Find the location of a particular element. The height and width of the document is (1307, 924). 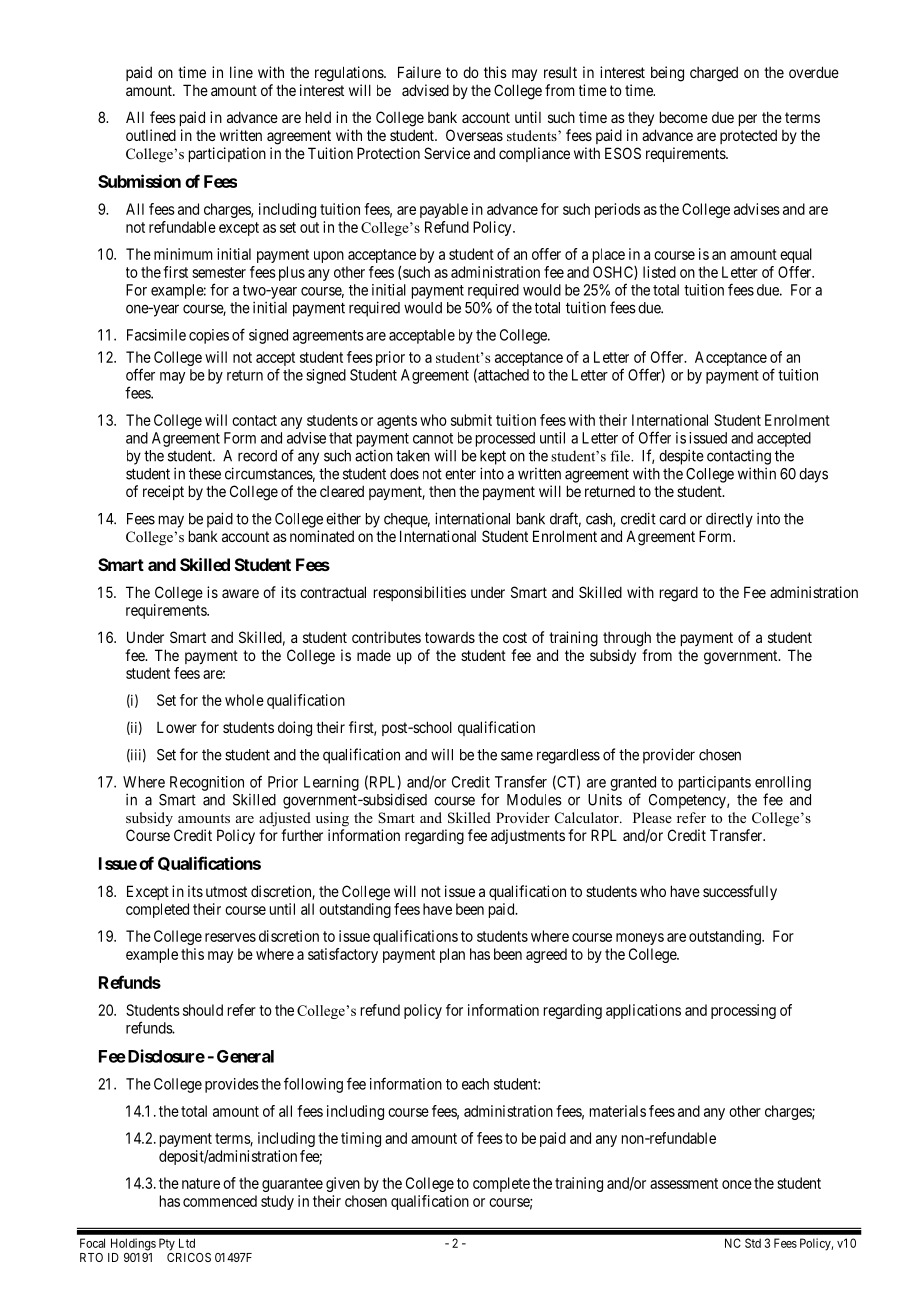

given is located at coordinates (343, 1184).
